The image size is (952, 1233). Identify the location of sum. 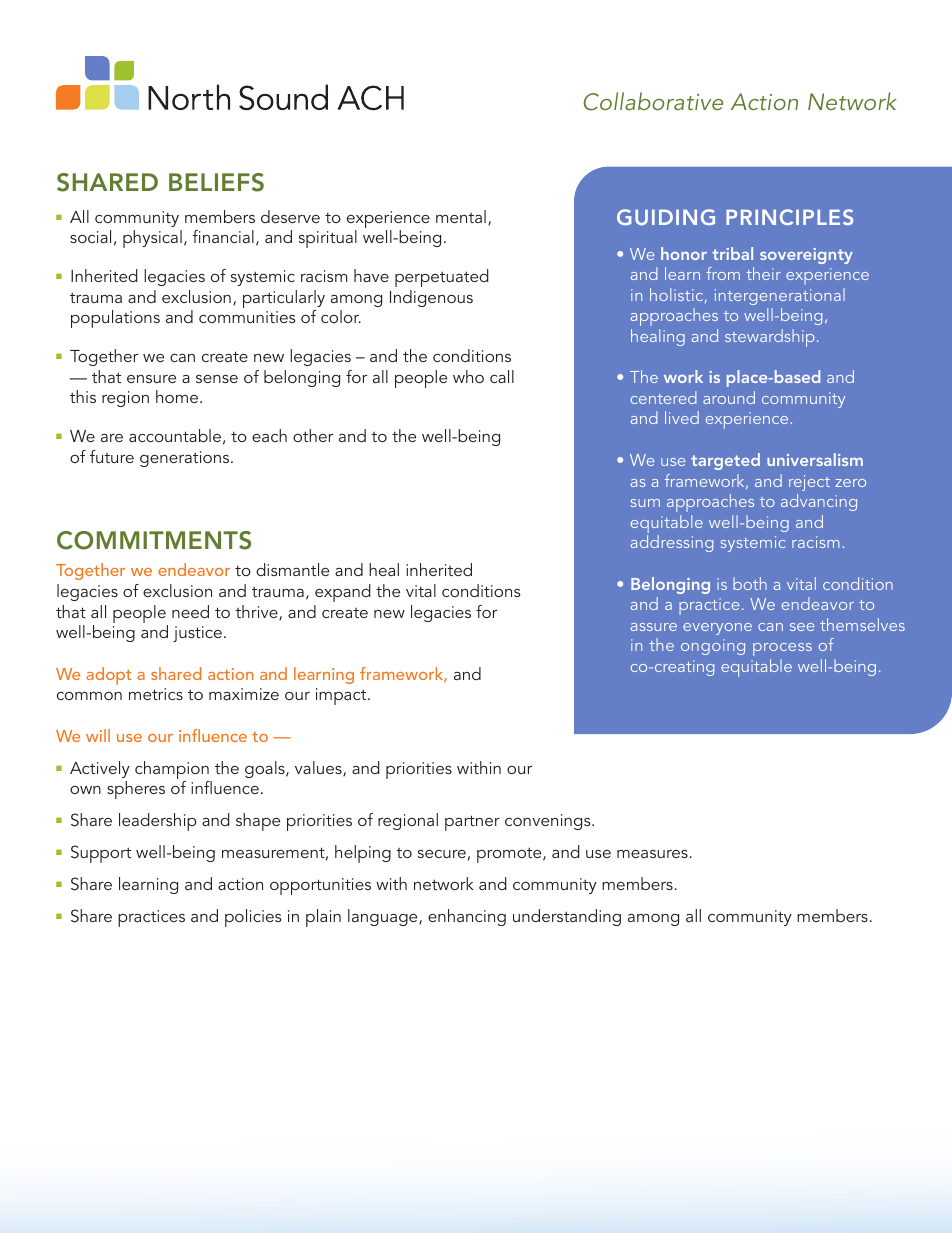
(645, 503).
